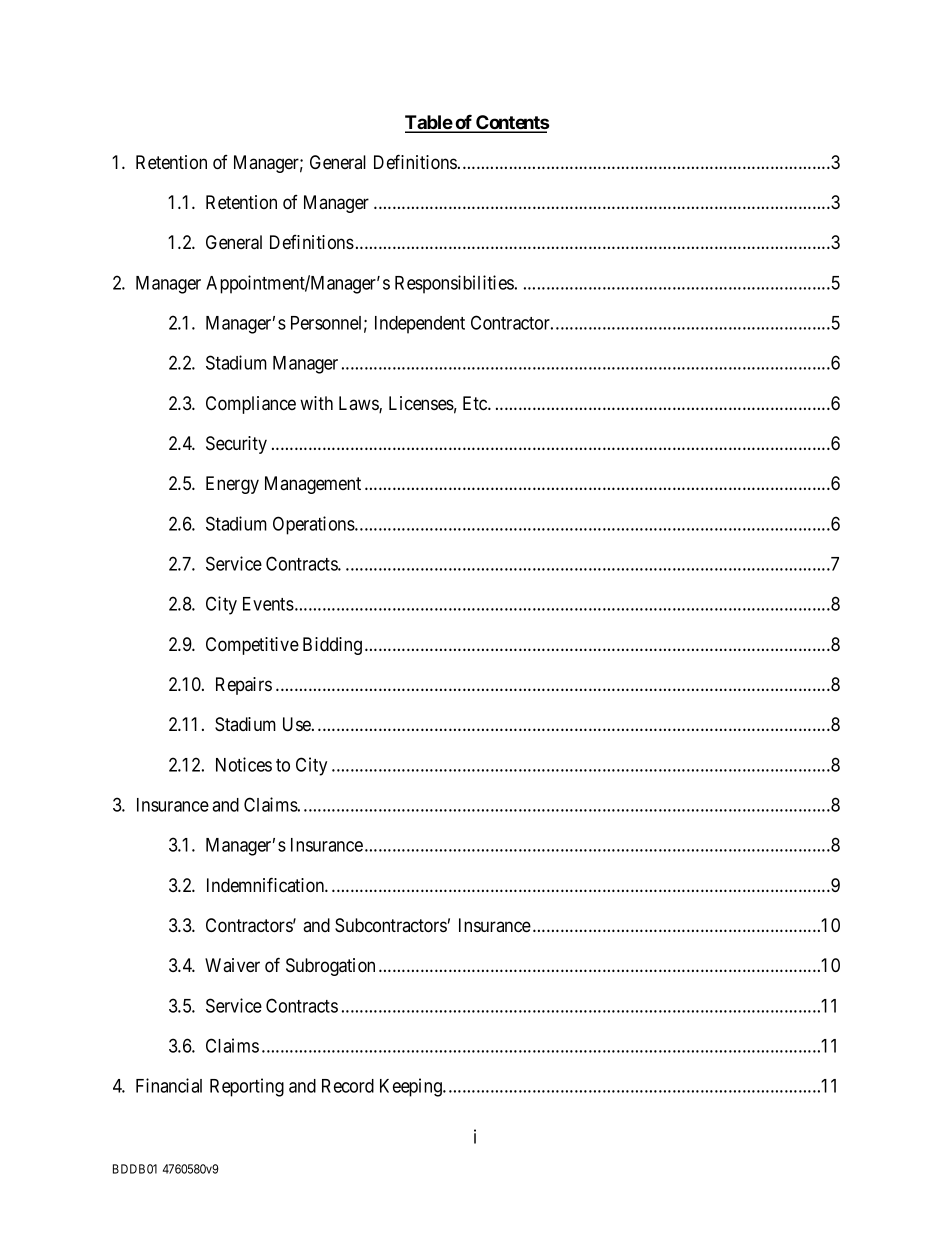  I want to click on with, so click(316, 403).
